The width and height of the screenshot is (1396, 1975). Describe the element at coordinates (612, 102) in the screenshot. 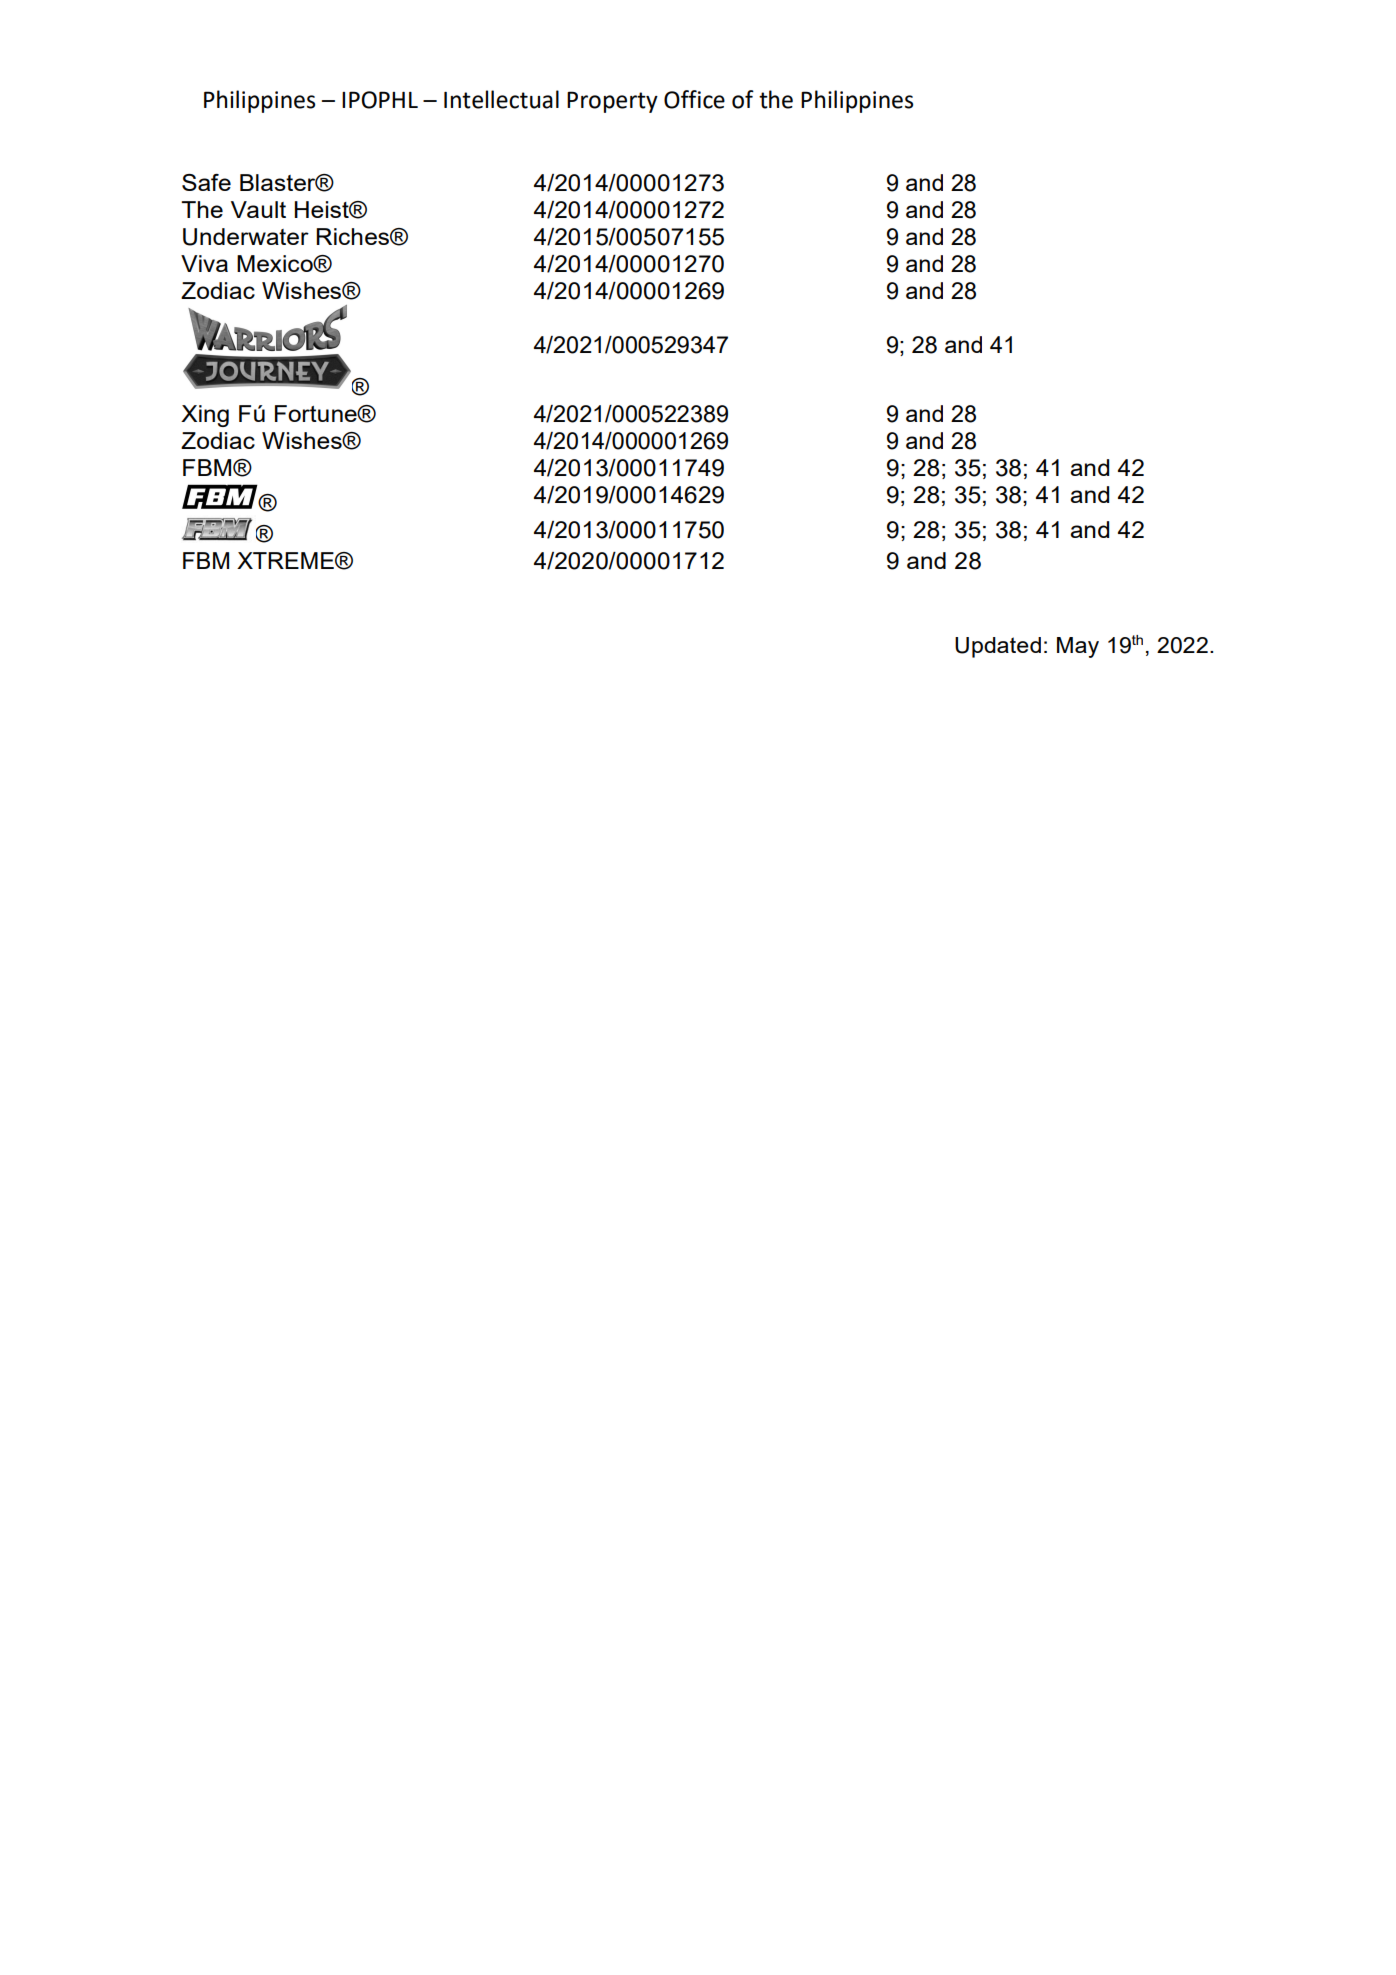

I see `Property` at that location.
